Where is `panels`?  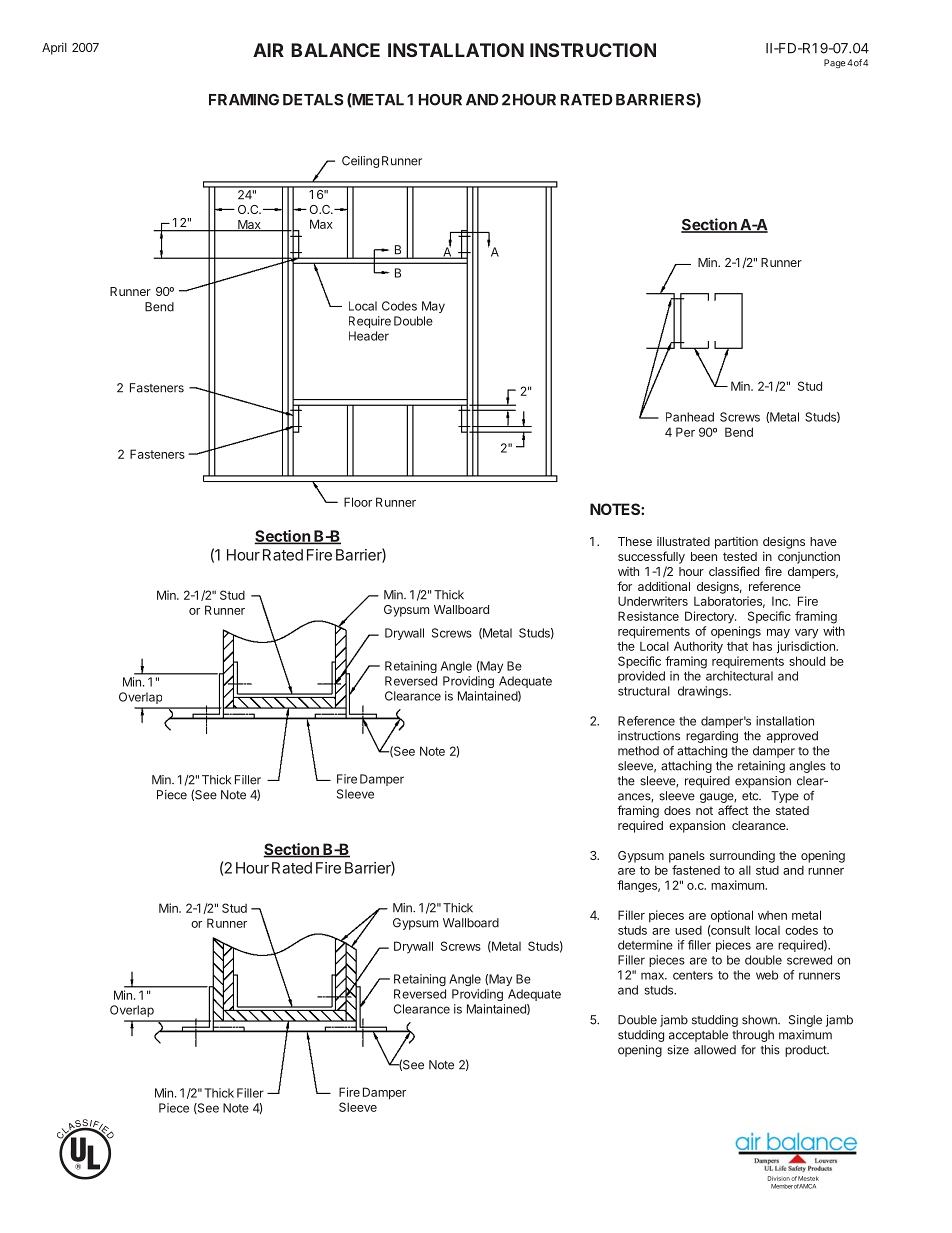 panels is located at coordinates (687, 857).
